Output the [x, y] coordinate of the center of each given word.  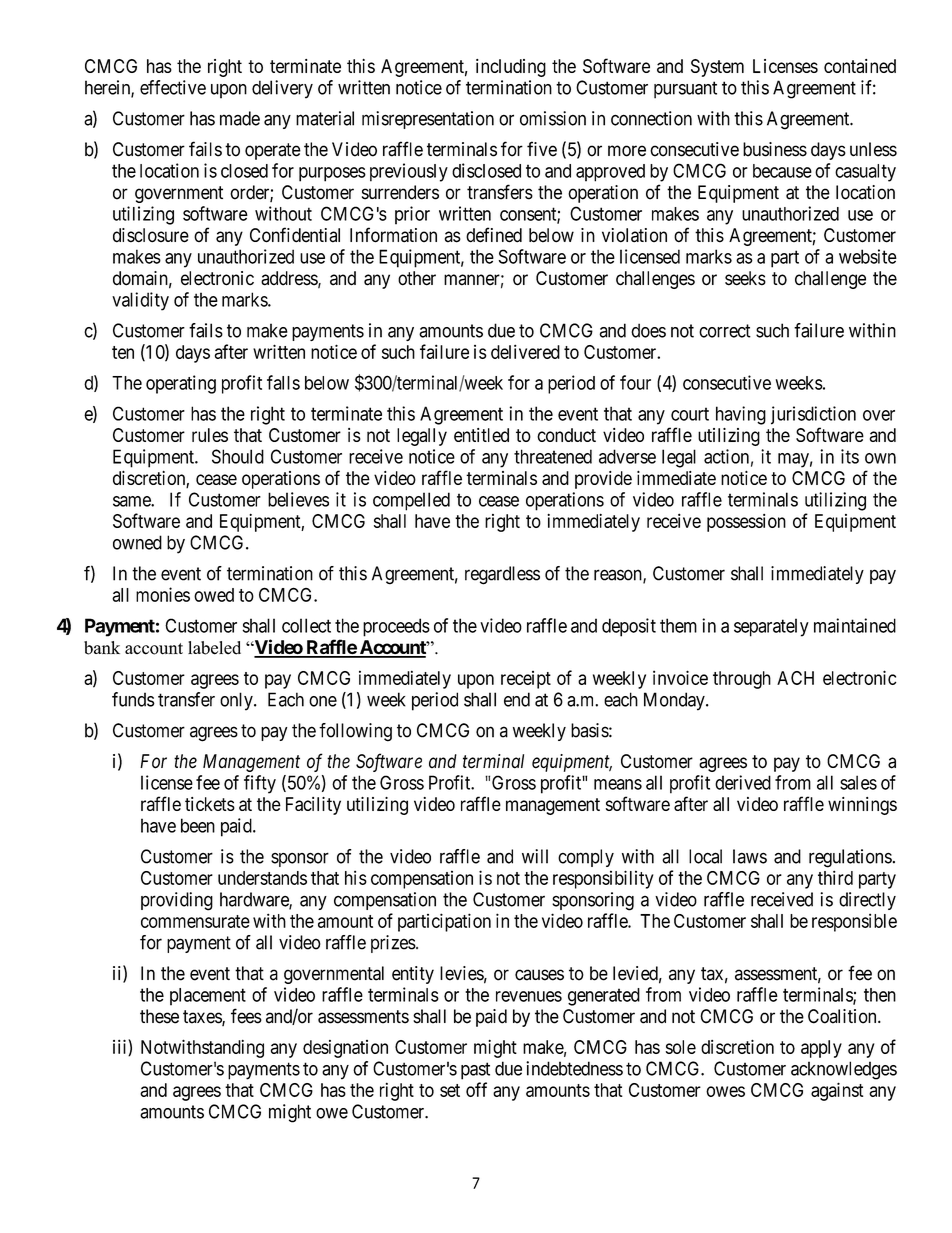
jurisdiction [813, 415]
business [775, 149]
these [159, 1016]
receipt [526, 680]
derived [743, 782]
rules [210, 435]
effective [173, 87]
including [511, 68]
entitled [481, 435]
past [475, 1071]
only [237, 701]
